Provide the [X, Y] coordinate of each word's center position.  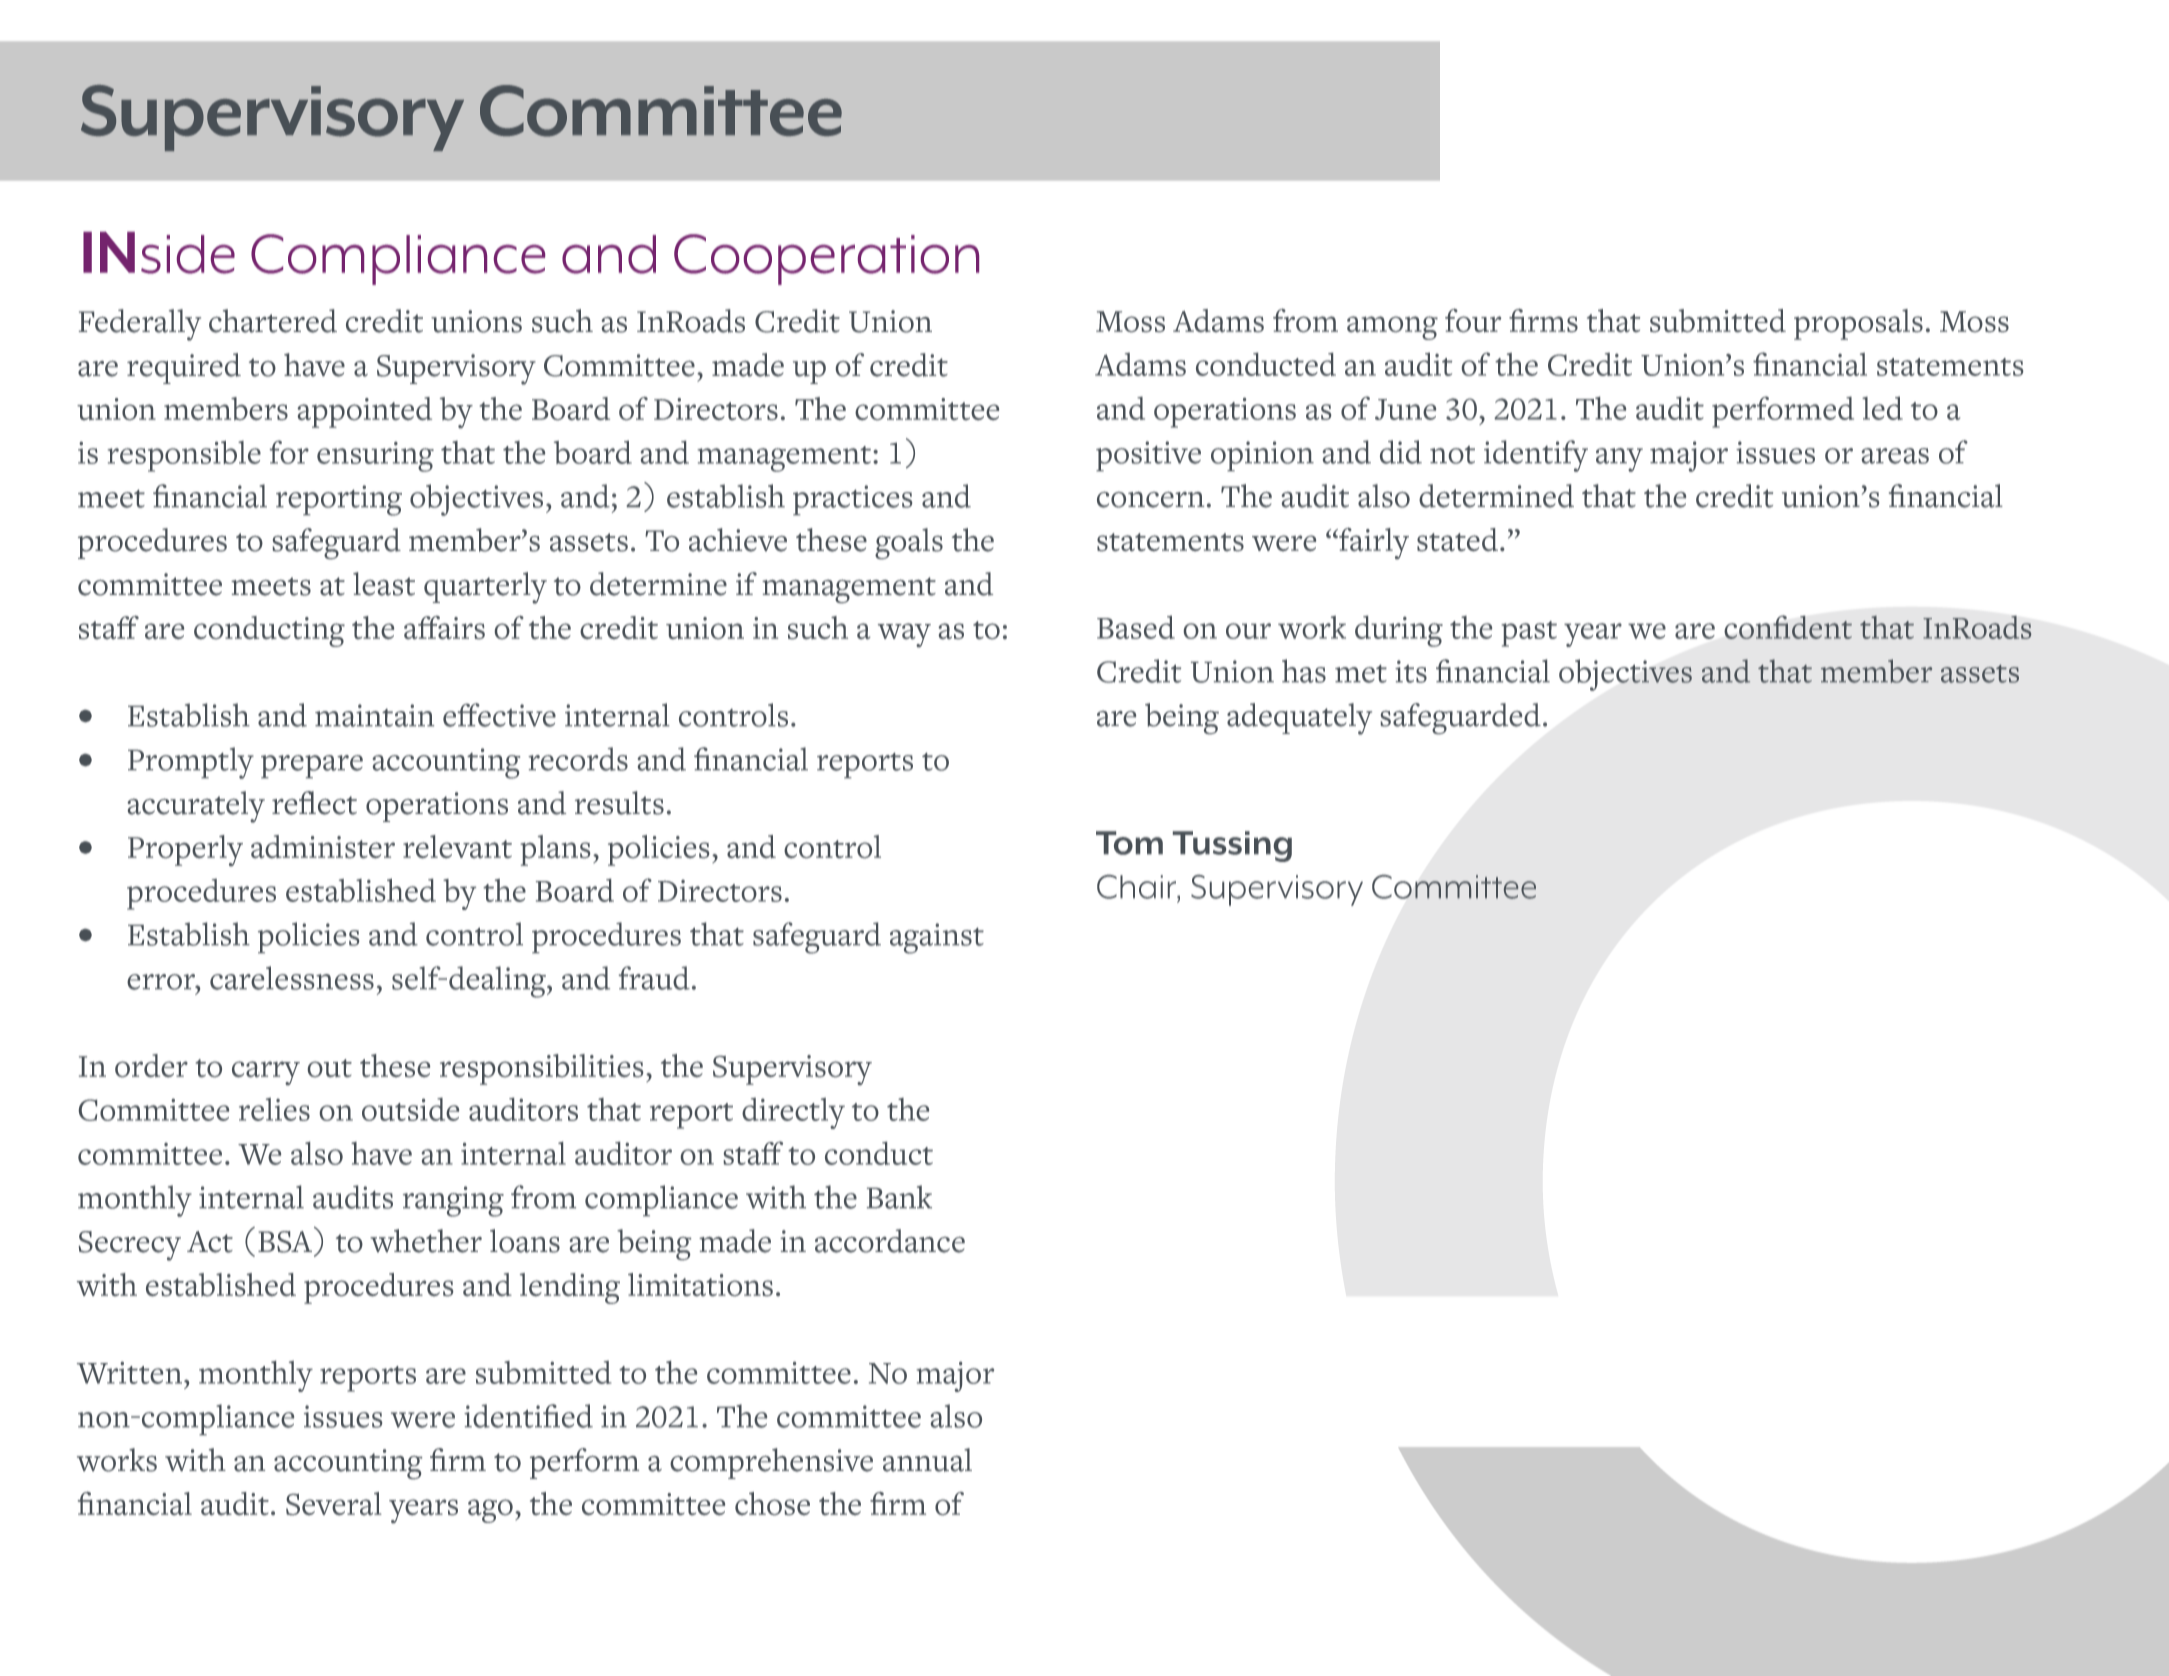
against [937, 938]
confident [1788, 627]
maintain [374, 715]
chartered [273, 321]
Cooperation [826, 259]
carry [266, 1073]
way [904, 635]
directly [793, 1113]
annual [927, 1460]
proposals [1858, 324]
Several [334, 1503]
